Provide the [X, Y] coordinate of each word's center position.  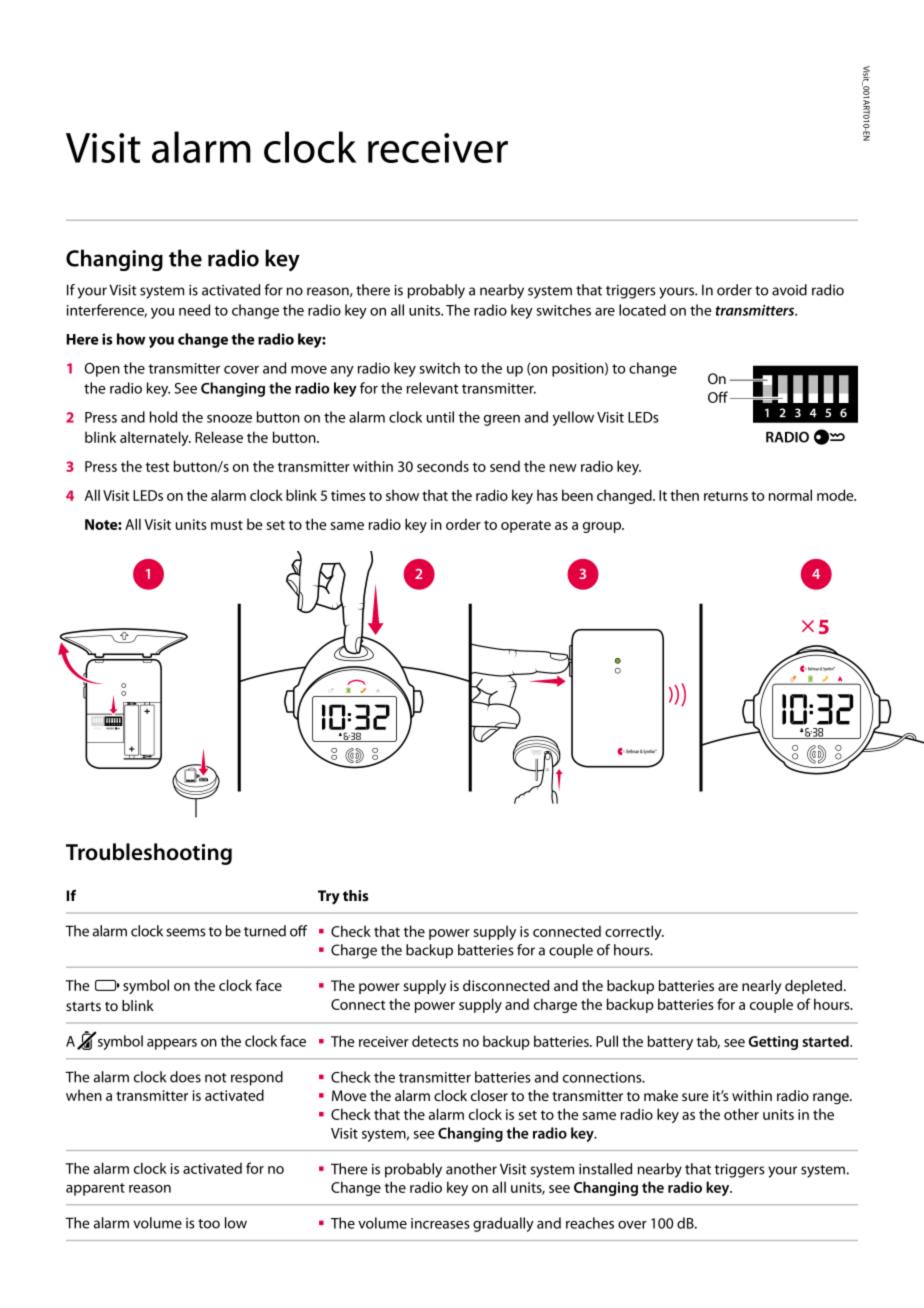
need [194, 310]
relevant [433, 388]
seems [186, 932]
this [356, 895]
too [209, 1224]
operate [526, 526]
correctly [634, 932]
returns [726, 496]
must [227, 525]
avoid [789, 290]
